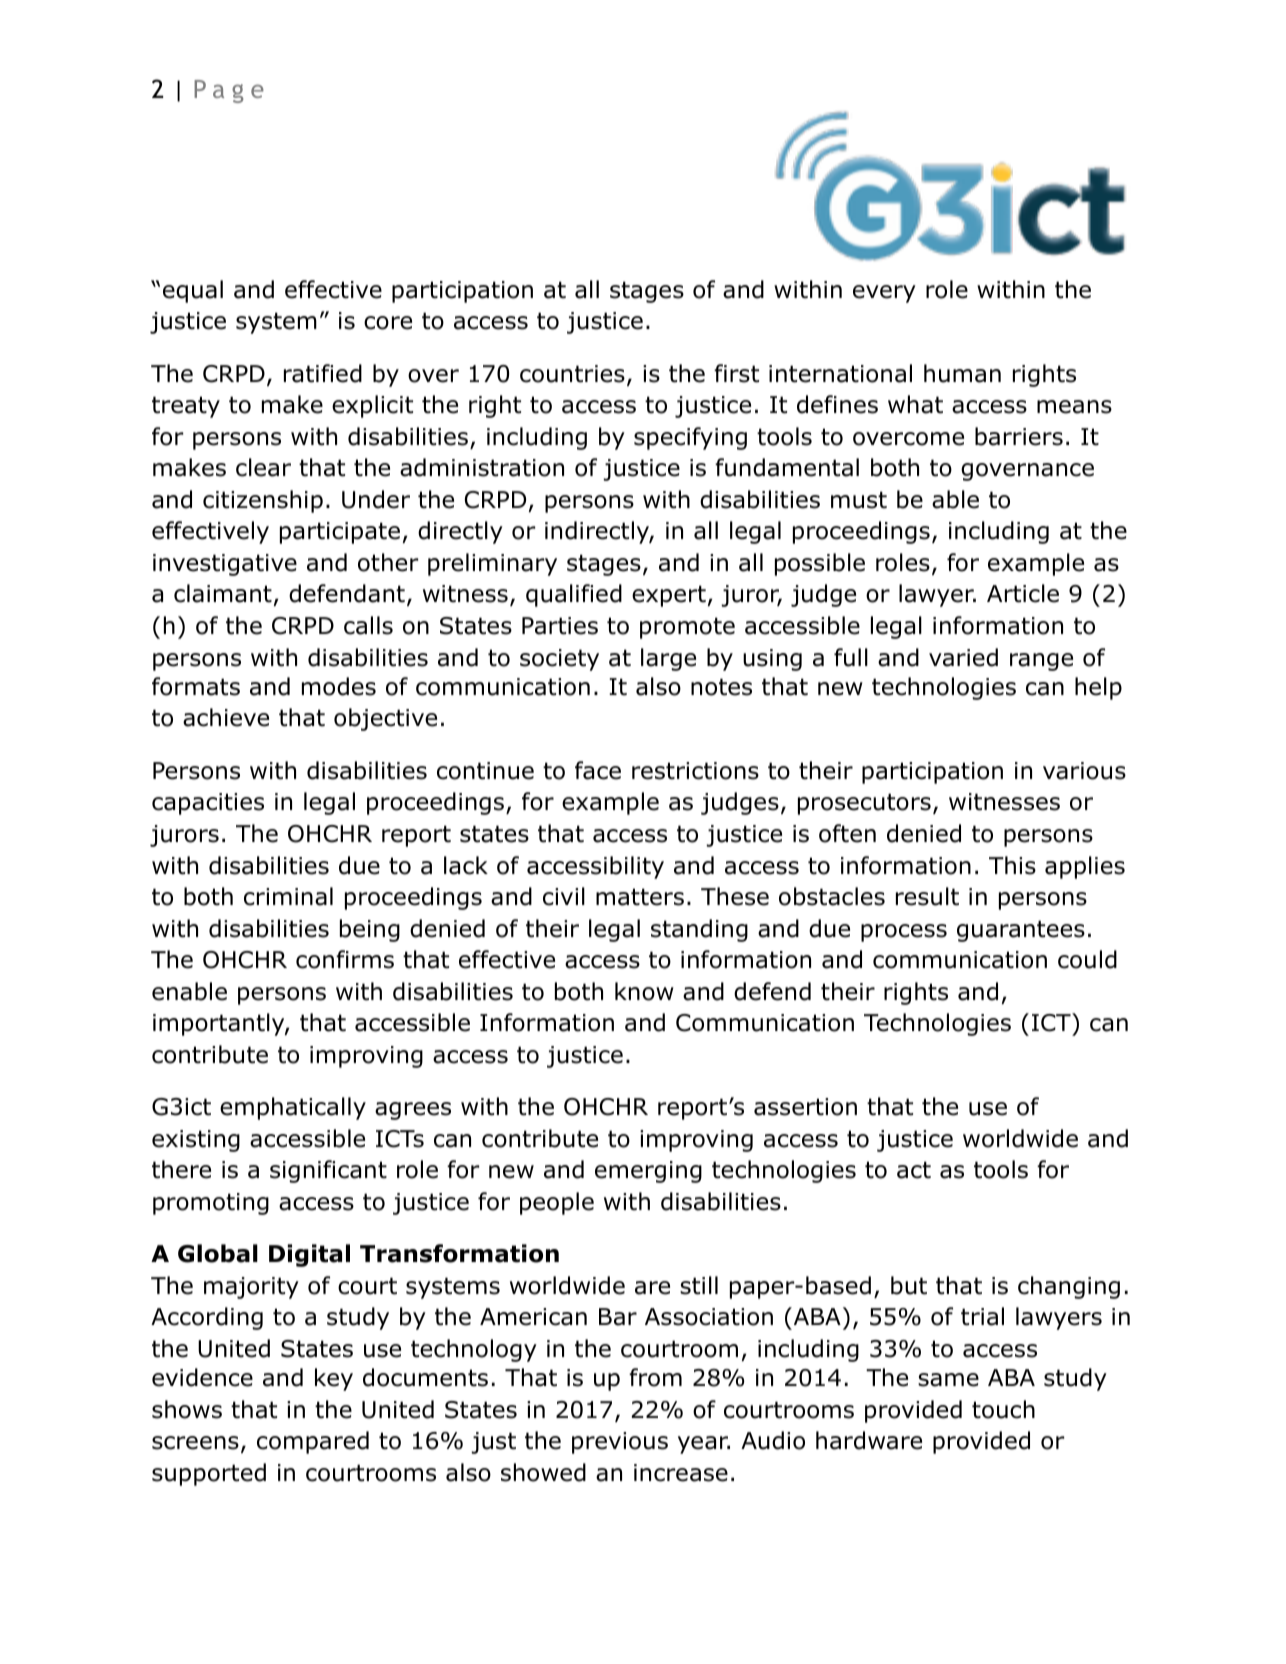  What do you see at coordinates (229, 91) in the image?
I see `Page` at bounding box center [229, 91].
